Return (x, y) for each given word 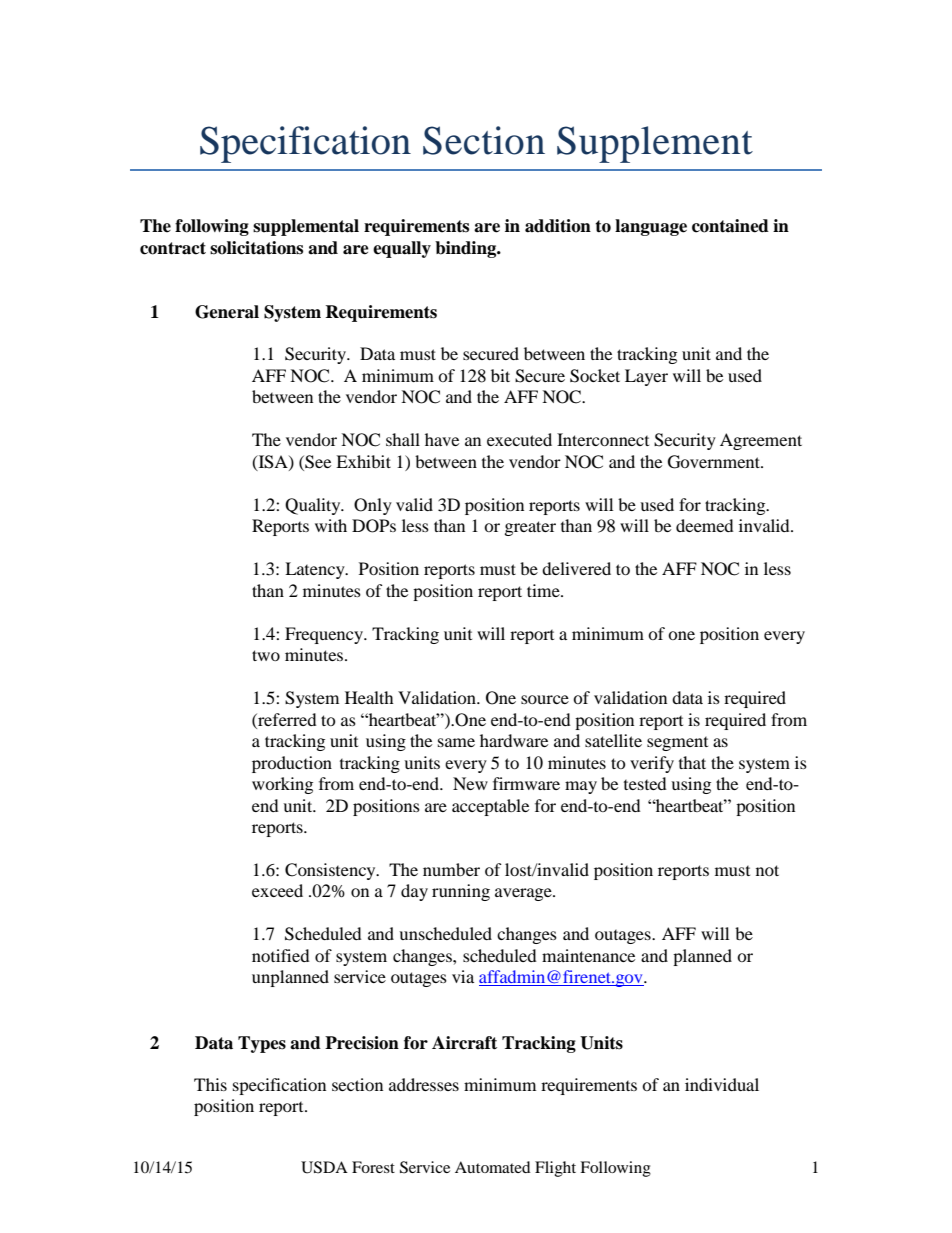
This (210, 1084)
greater (530, 528)
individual (722, 1084)
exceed (277, 890)
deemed (705, 525)
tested (645, 783)
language (651, 227)
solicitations (256, 248)
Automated (493, 1167)
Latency (316, 570)
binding (466, 249)
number (451, 869)
